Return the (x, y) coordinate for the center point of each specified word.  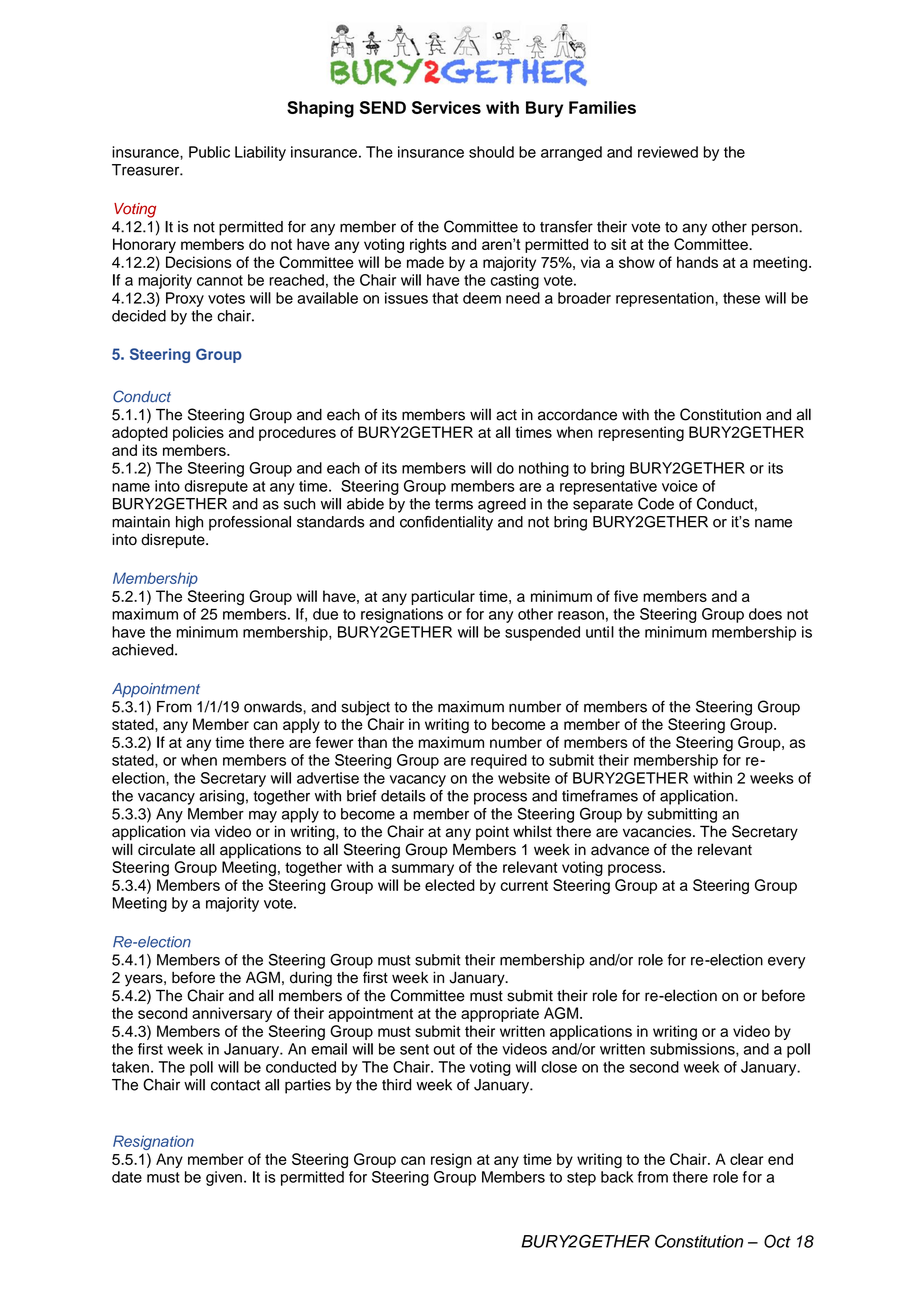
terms (454, 504)
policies (198, 433)
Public (209, 152)
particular (443, 597)
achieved (144, 650)
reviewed (668, 152)
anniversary (232, 1014)
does (765, 614)
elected (450, 885)
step (581, 1179)
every (786, 963)
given (224, 1178)
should (491, 152)
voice (680, 486)
